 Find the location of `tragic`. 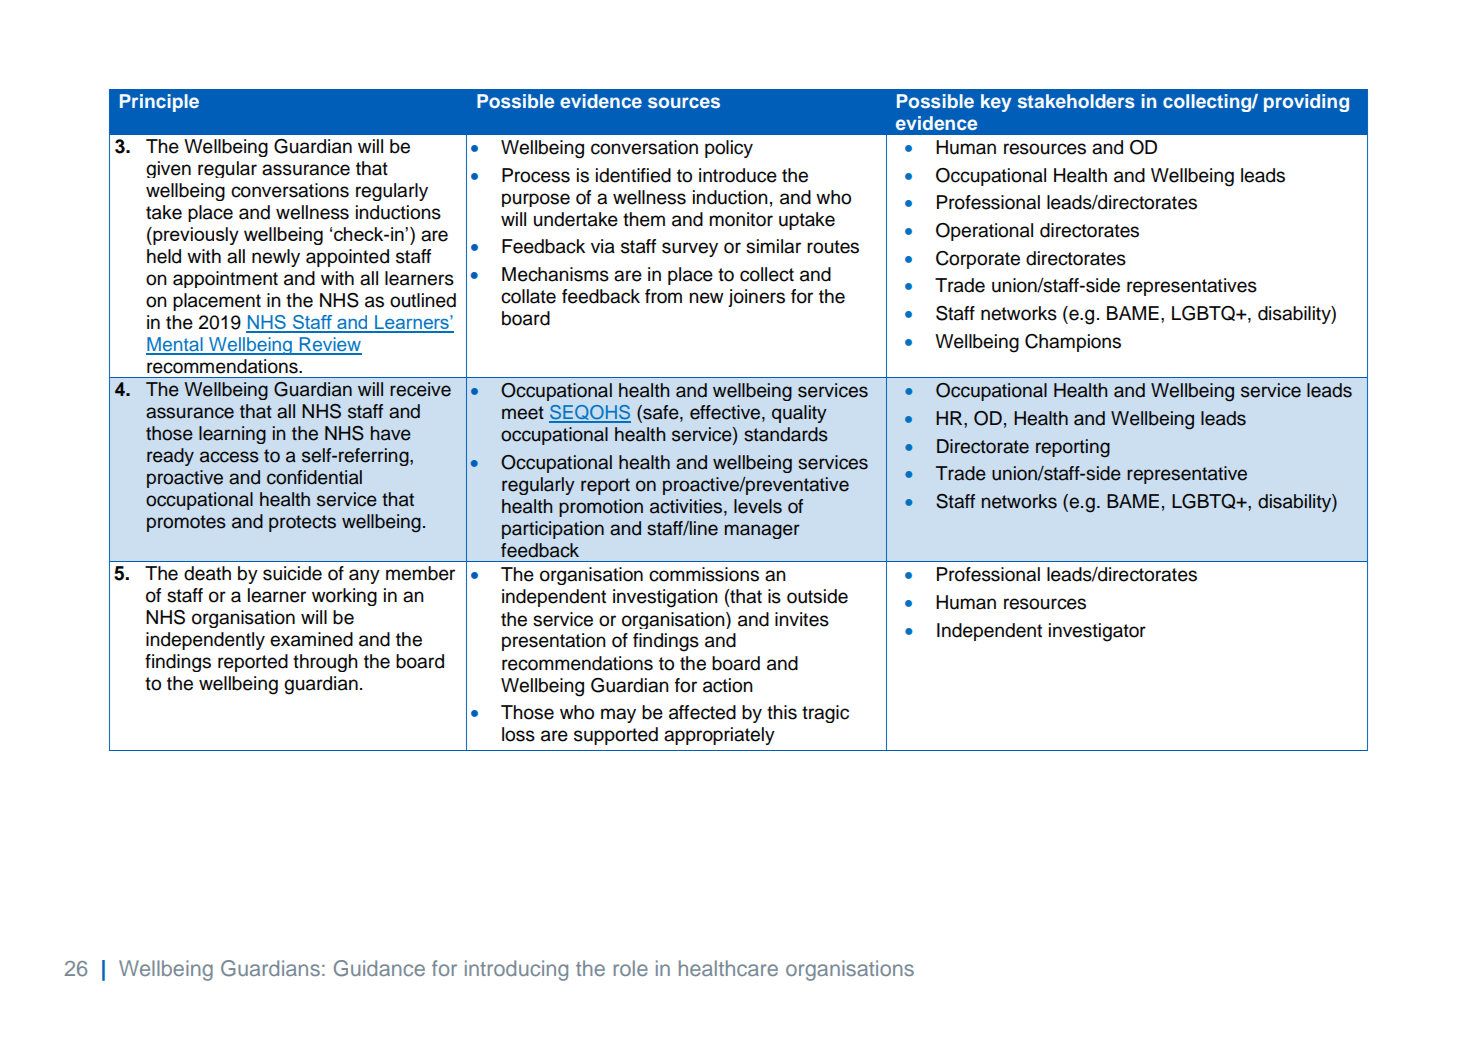

tragic is located at coordinates (825, 714).
